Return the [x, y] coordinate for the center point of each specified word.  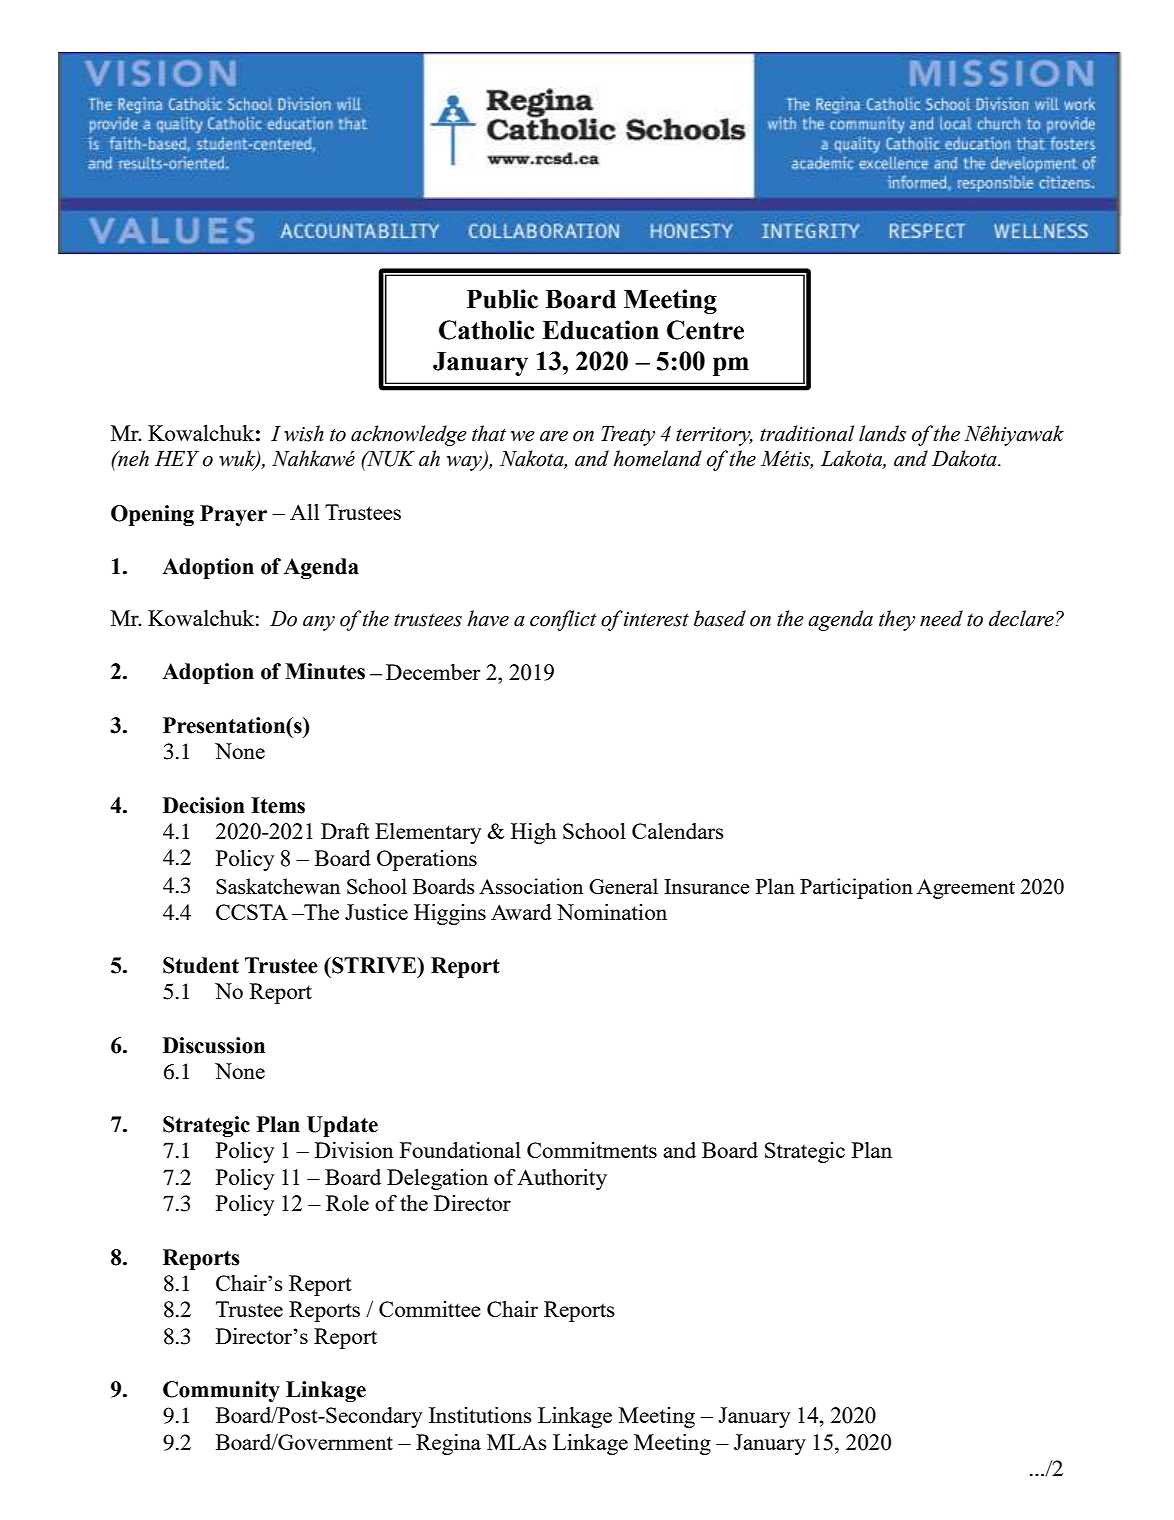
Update [342, 1126]
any [319, 623]
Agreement [966, 889]
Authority [562, 1179]
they [897, 620]
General [623, 886]
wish [304, 433]
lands [882, 433]
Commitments [592, 1150]
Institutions [480, 1415]
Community [221, 1391]
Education [600, 330]
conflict [563, 620]
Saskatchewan [278, 886]
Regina [448, 1444]
